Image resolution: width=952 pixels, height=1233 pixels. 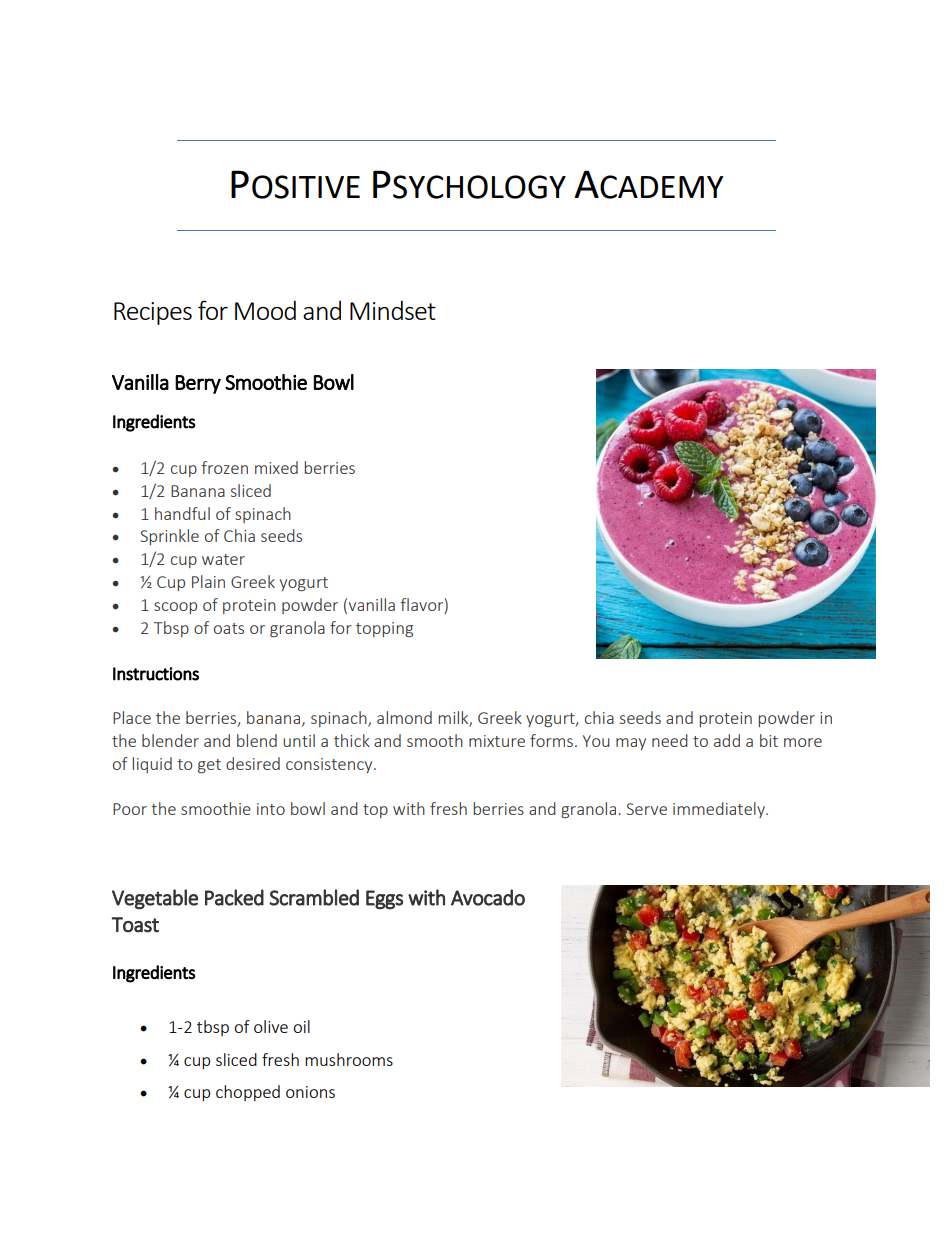 What do you see at coordinates (301, 1026) in the image?
I see `oil` at bounding box center [301, 1026].
